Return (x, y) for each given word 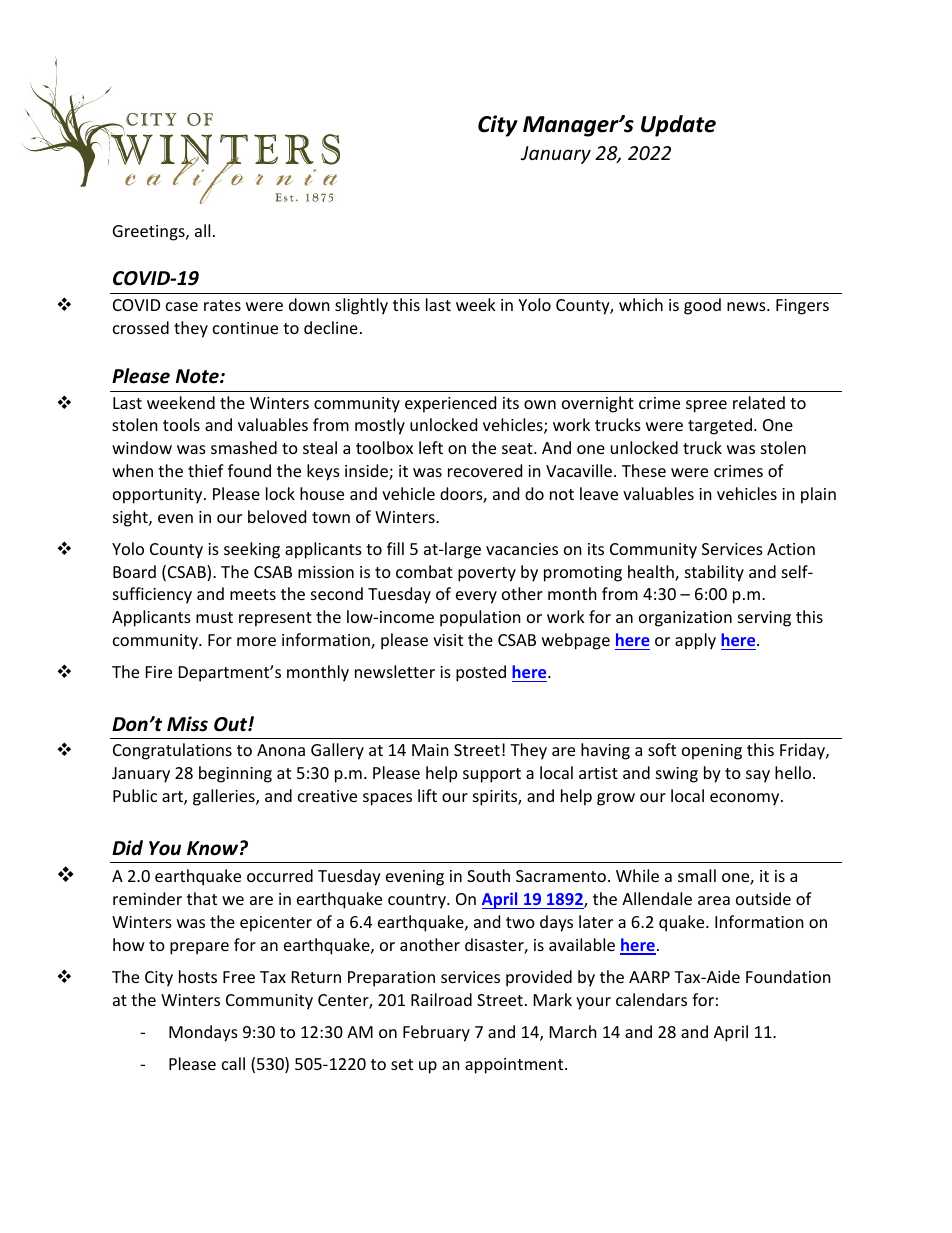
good (702, 306)
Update (678, 126)
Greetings (150, 233)
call (233, 1063)
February (436, 1033)
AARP (649, 977)
